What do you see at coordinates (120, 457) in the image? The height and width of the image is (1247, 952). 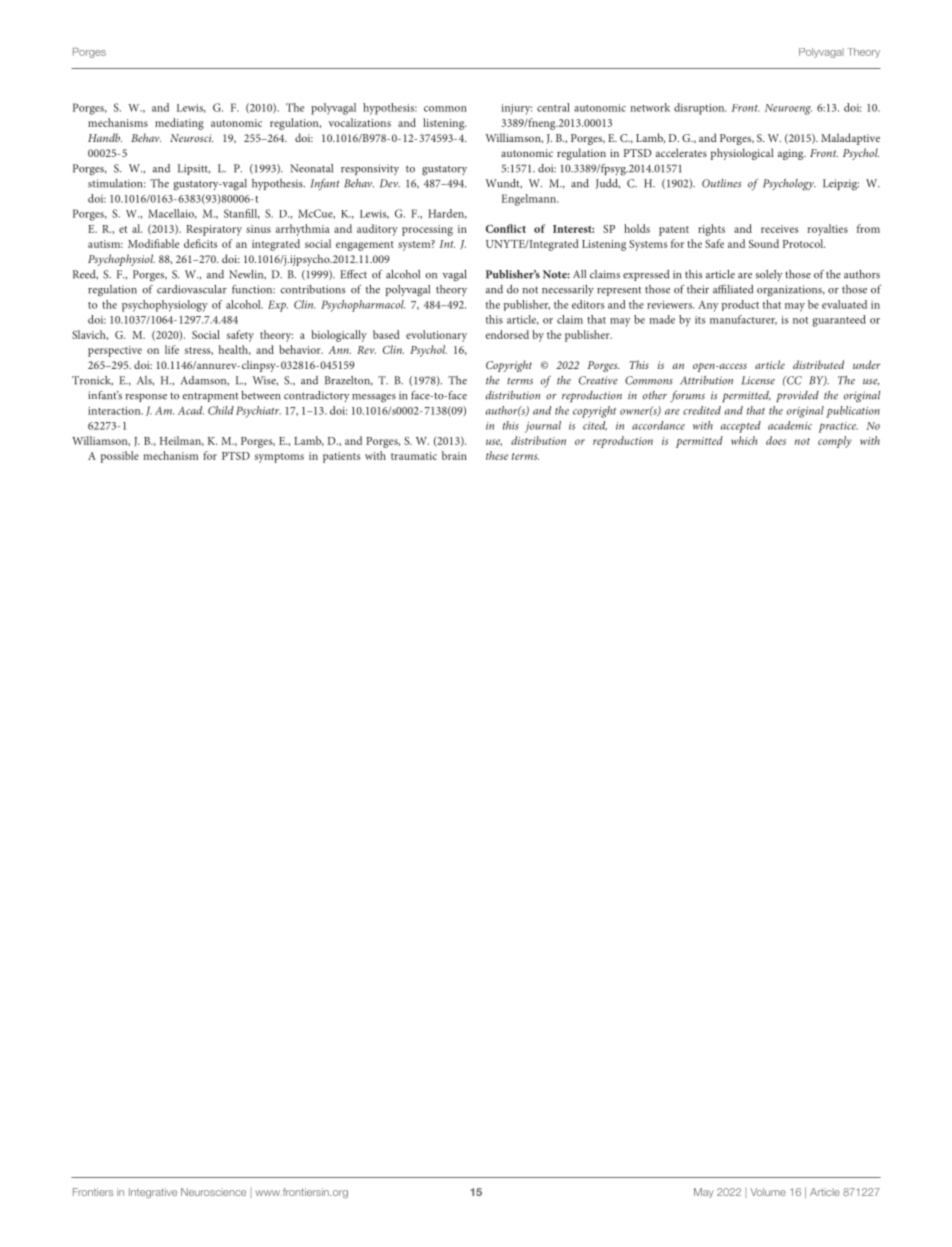 I see `possible` at bounding box center [120, 457].
